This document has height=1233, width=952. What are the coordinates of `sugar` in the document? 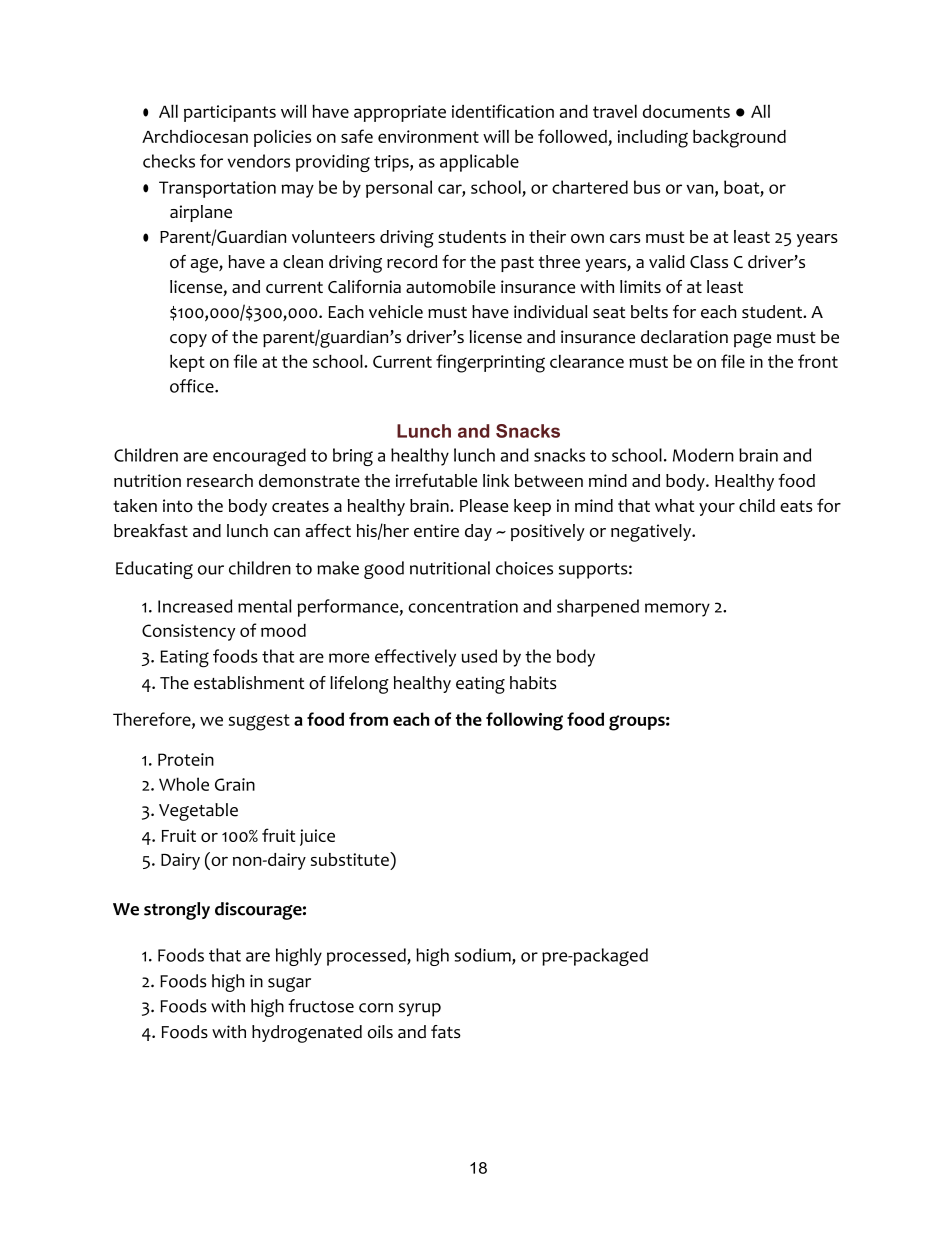 It's located at (289, 984).
